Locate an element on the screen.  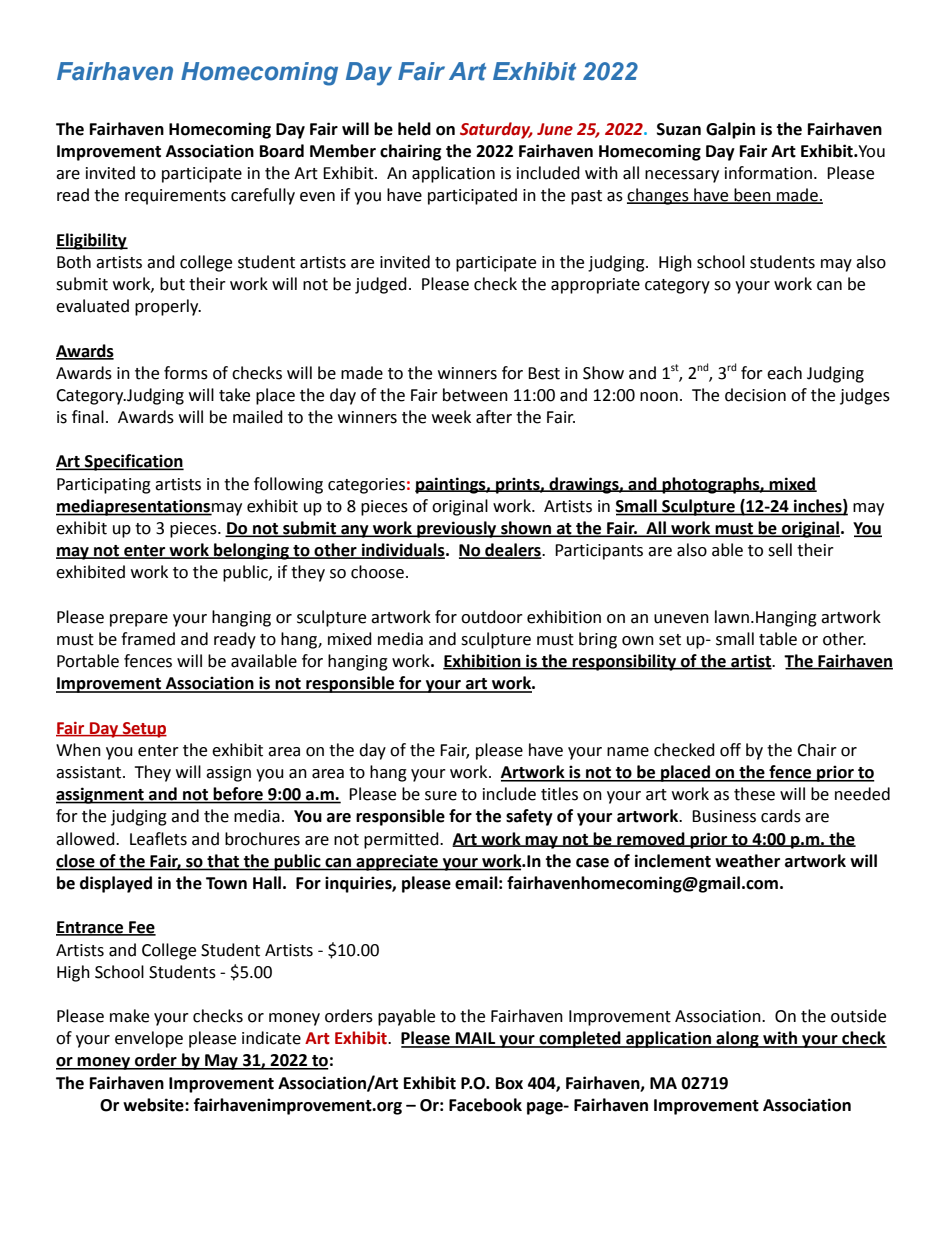
Saturday is located at coordinates (496, 130).
